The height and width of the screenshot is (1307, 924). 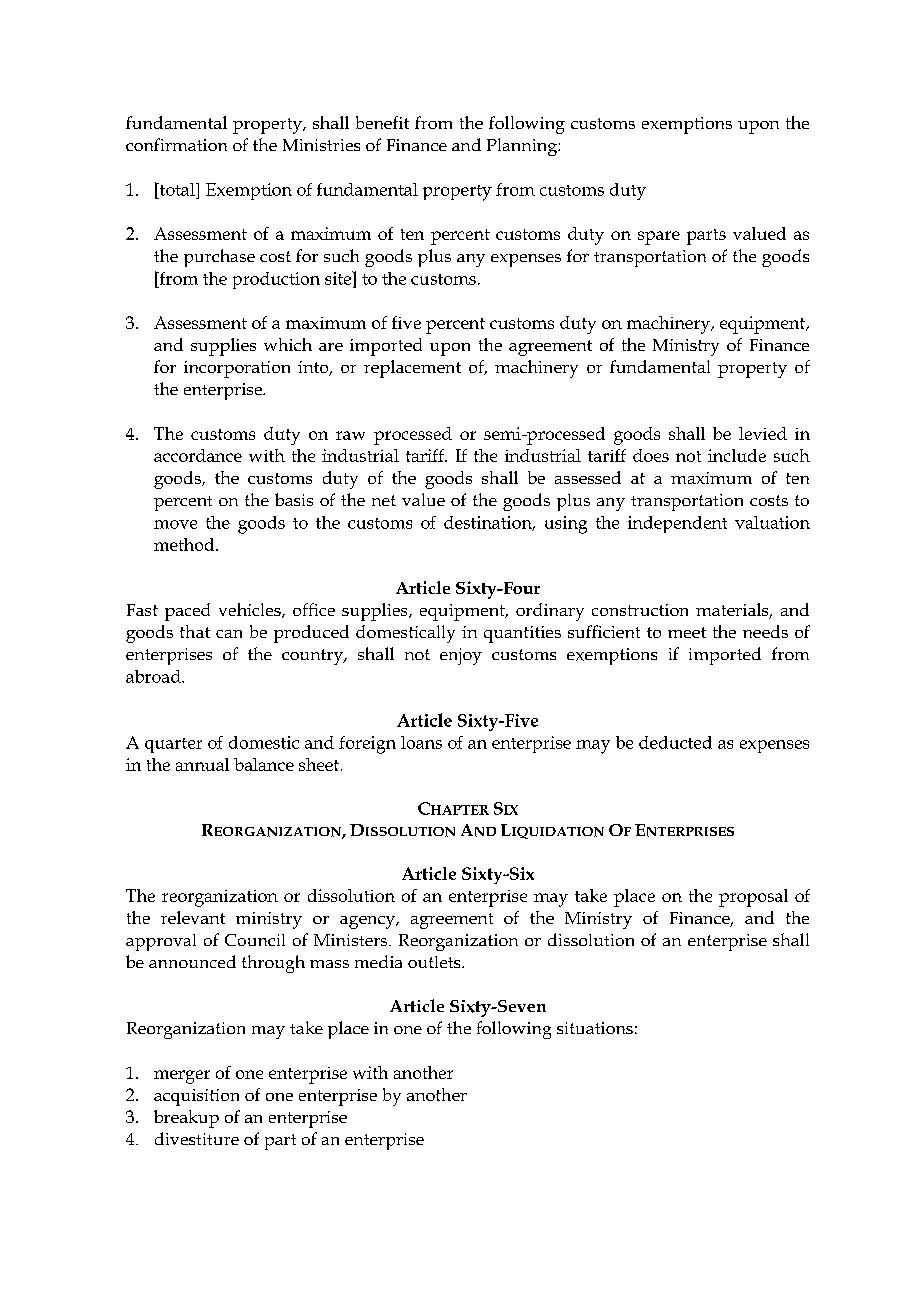 What do you see at coordinates (461, 656) in the screenshot?
I see `enjoy` at bounding box center [461, 656].
